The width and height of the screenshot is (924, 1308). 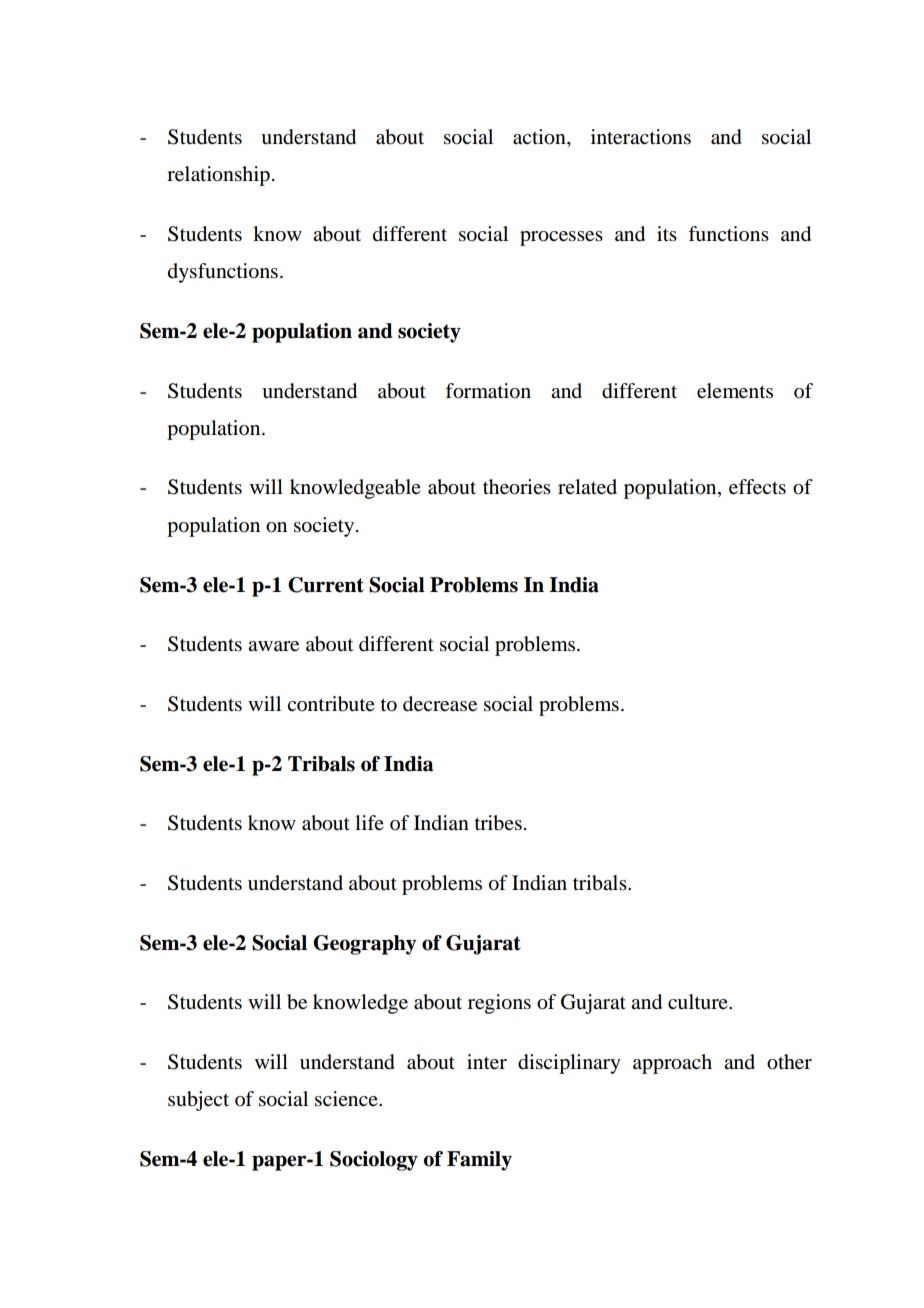 I want to click on tribes, so click(x=498, y=823).
